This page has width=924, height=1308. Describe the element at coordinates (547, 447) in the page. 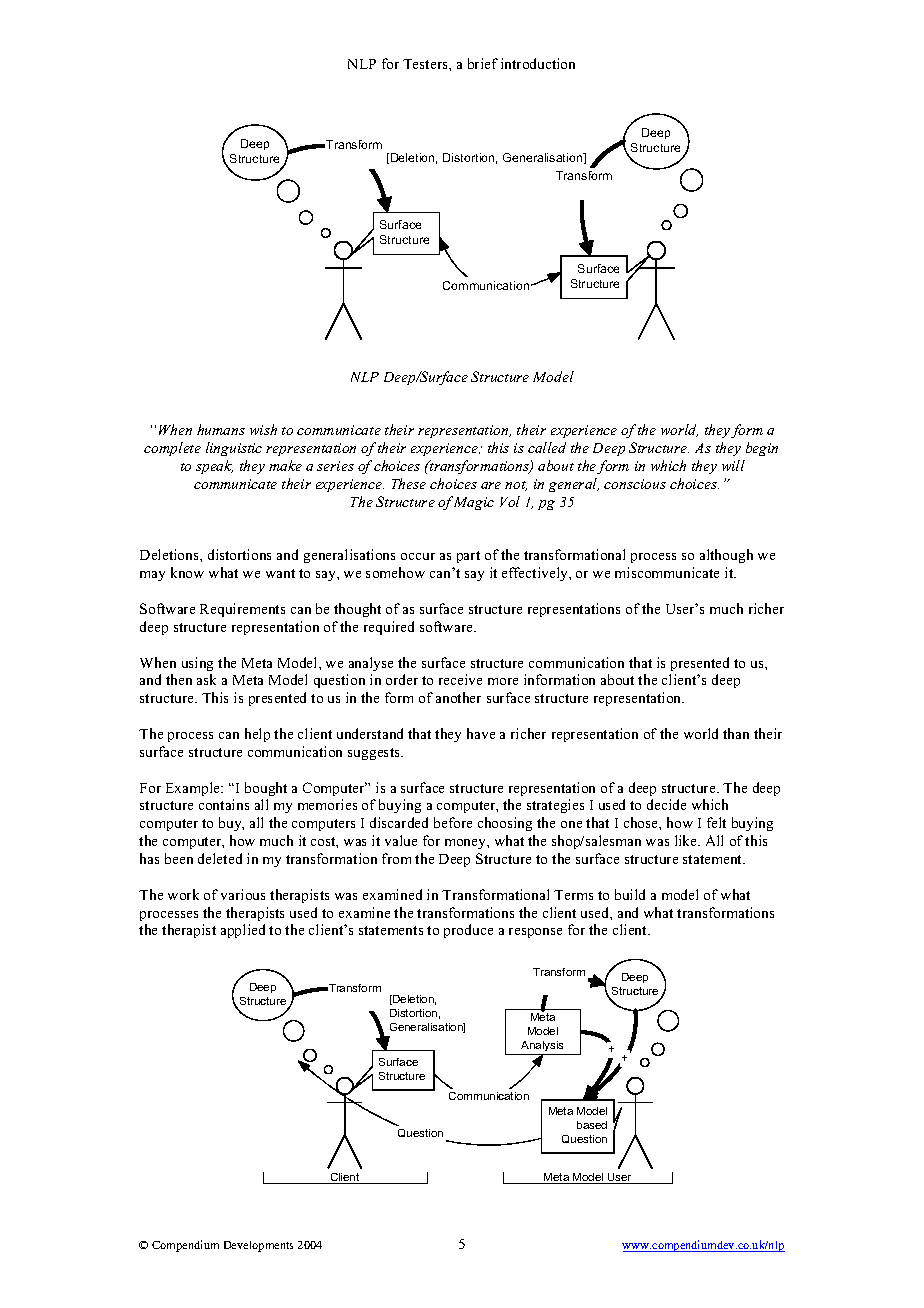

I see `called` at that location.
